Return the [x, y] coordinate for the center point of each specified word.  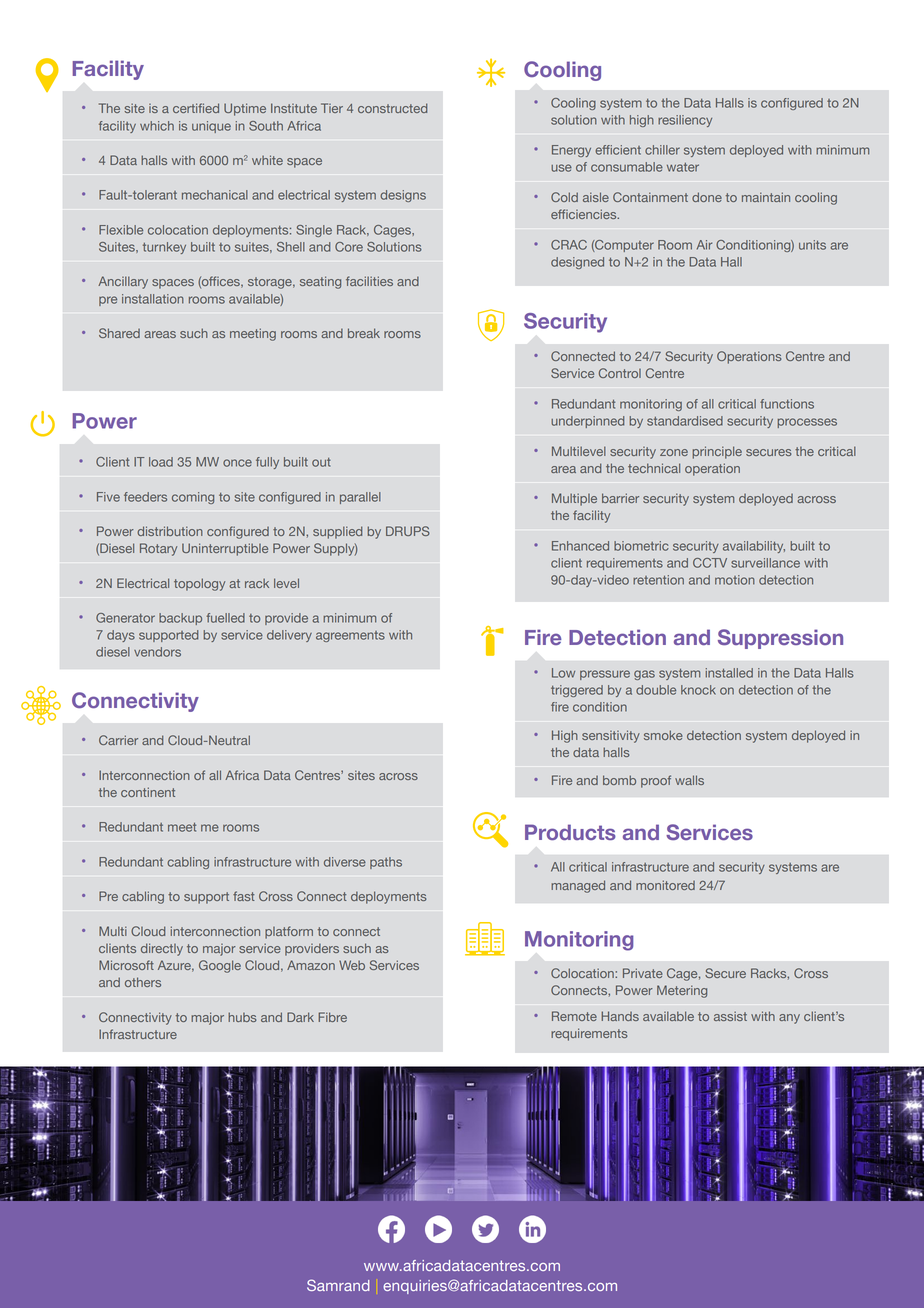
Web [352, 965]
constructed [393, 108]
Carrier [118, 740]
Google [220, 966]
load [161, 462]
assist [730, 1016]
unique [211, 127]
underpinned [587, 422]
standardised [685, 421]
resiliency [685, 121]
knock [698, 690]
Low [563, 673]
